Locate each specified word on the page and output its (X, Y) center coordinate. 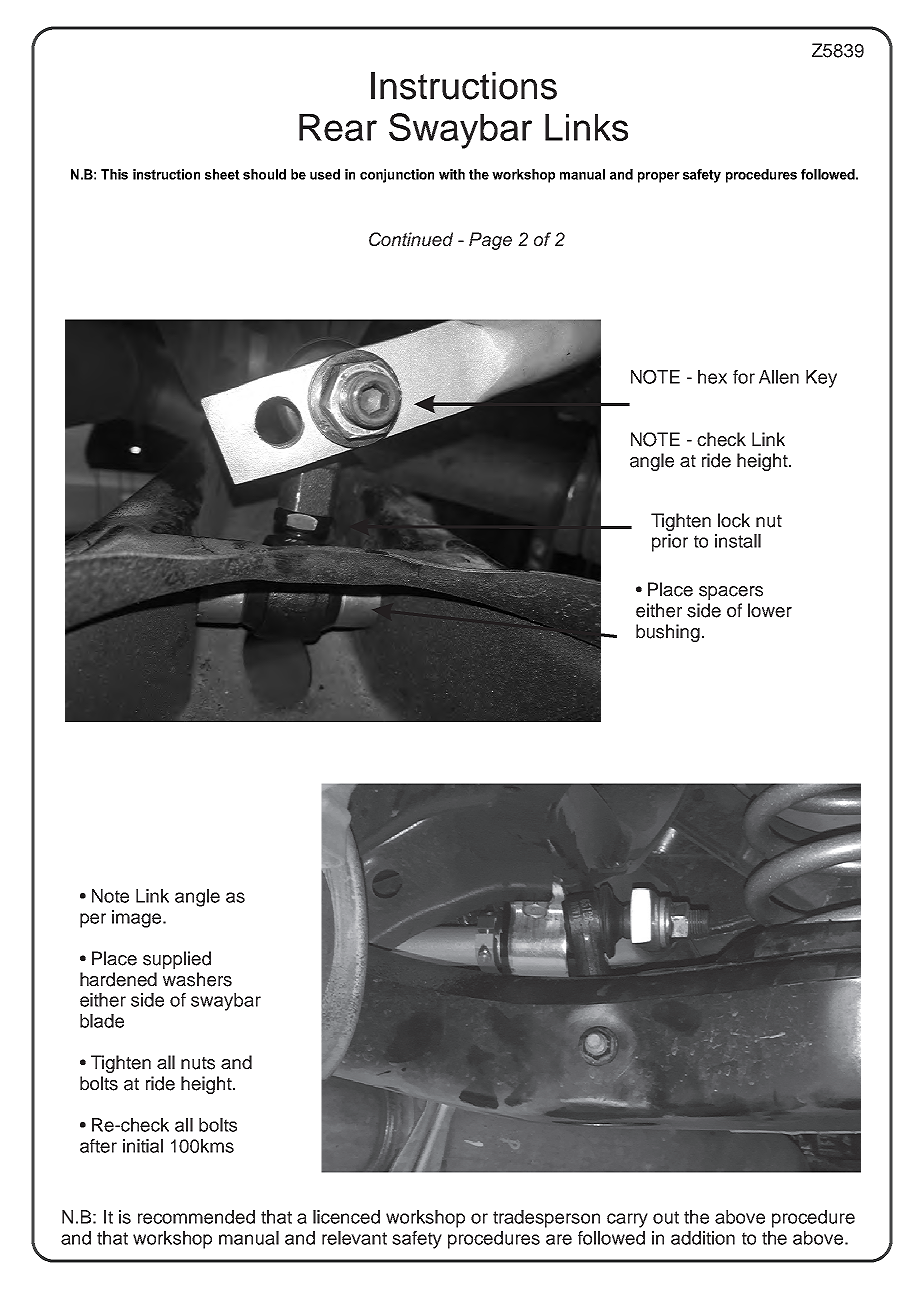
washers (197, 979)
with (452, 174)
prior (670, 543)
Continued (411, 239)
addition (703, 1238)
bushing (668, 633)
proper (659, 177)
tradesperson (546, 1219)
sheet (222, 174)
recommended (196, 1217)
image (138, 919)
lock (734, 520)
